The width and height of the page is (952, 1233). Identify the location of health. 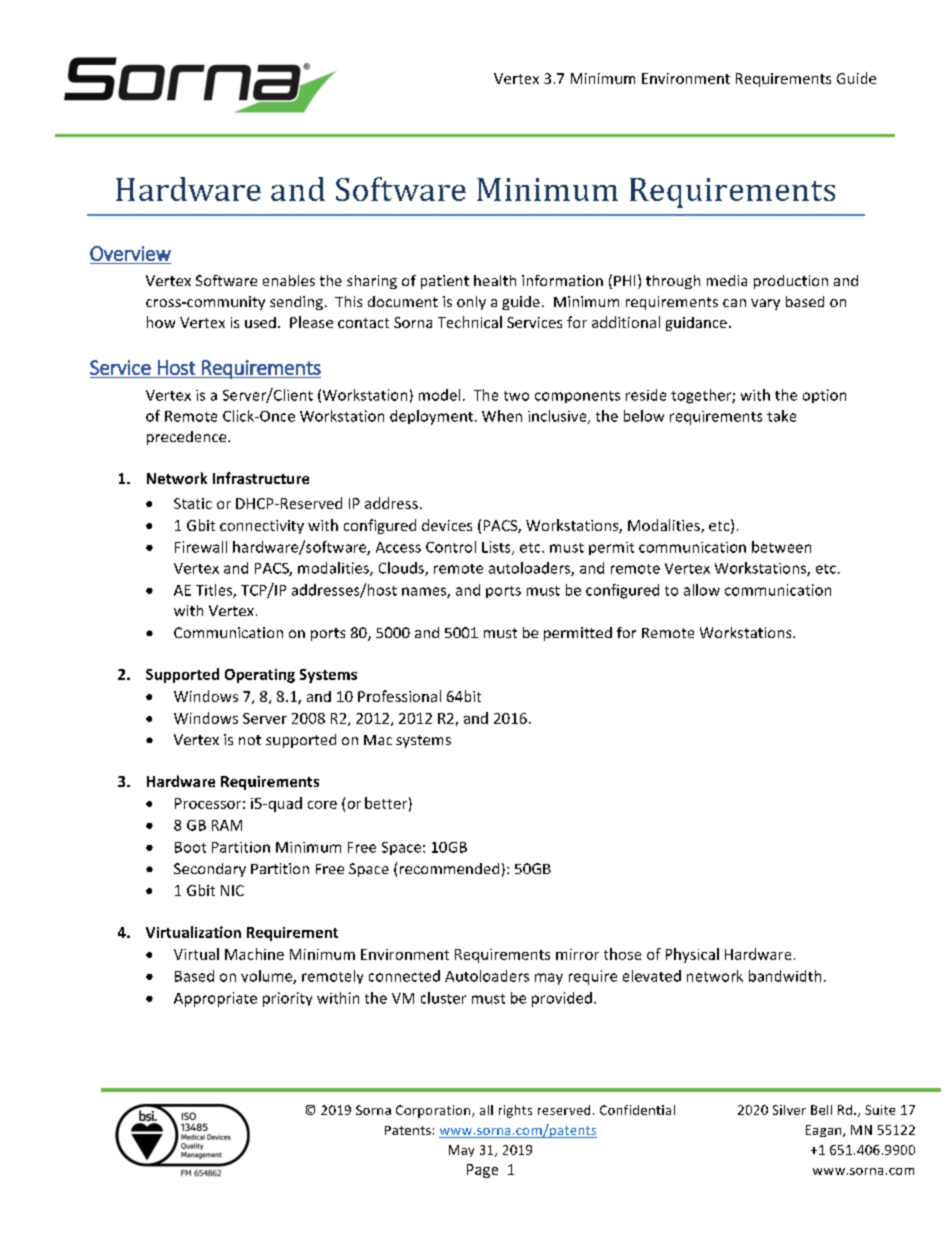
(495, 280).
